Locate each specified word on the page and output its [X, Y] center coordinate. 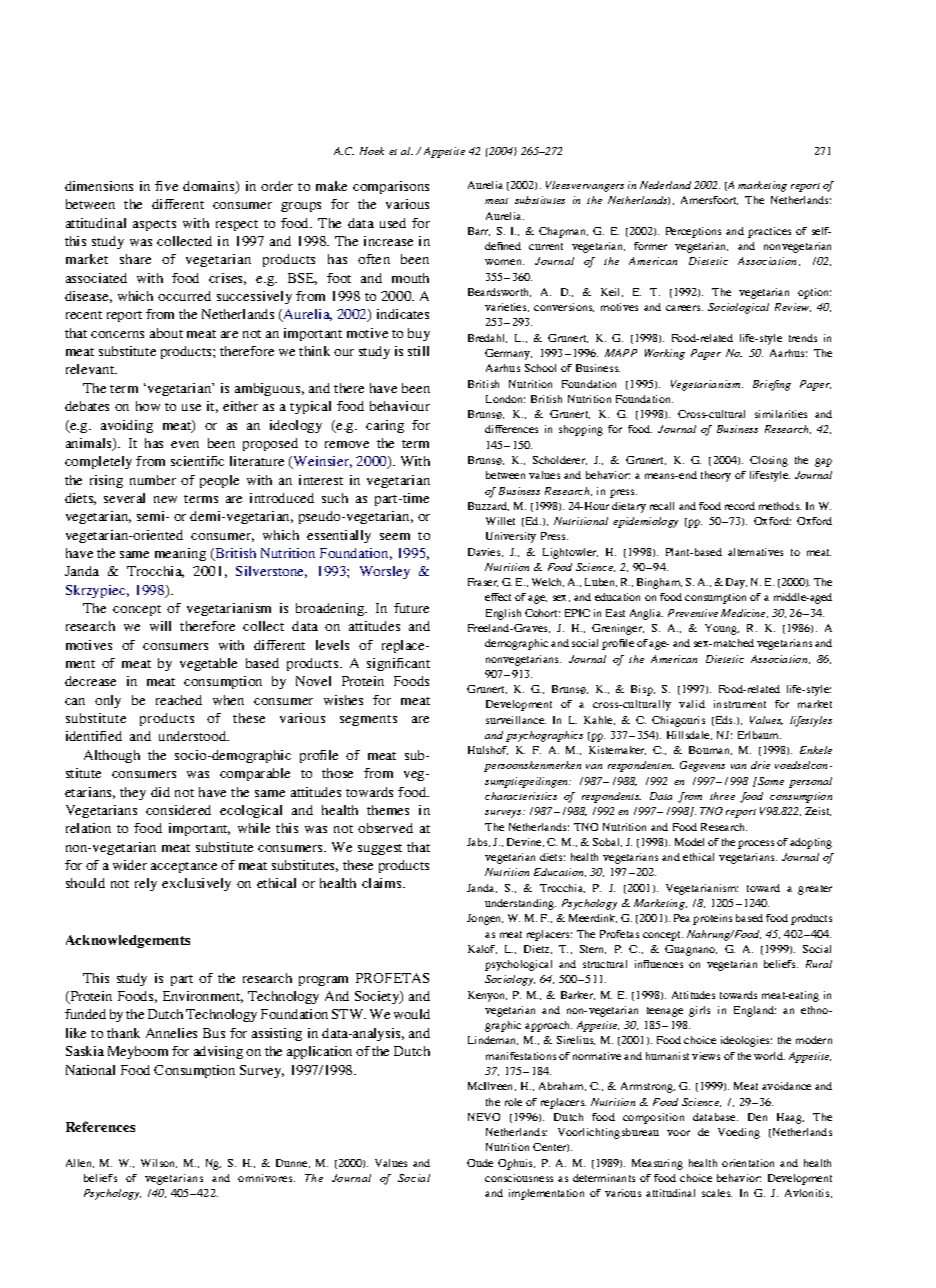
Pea [682, 918]
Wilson [159, 1163]
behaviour [400, 406]
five [166, 186]
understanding [520, 904]
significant [398, 664]
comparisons [391, 187]
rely [146, 884]
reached [179, 700]
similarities [781, 414]
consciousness [519, 1178]
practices [769, 232]
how [148, 406]
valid [692, 704]
